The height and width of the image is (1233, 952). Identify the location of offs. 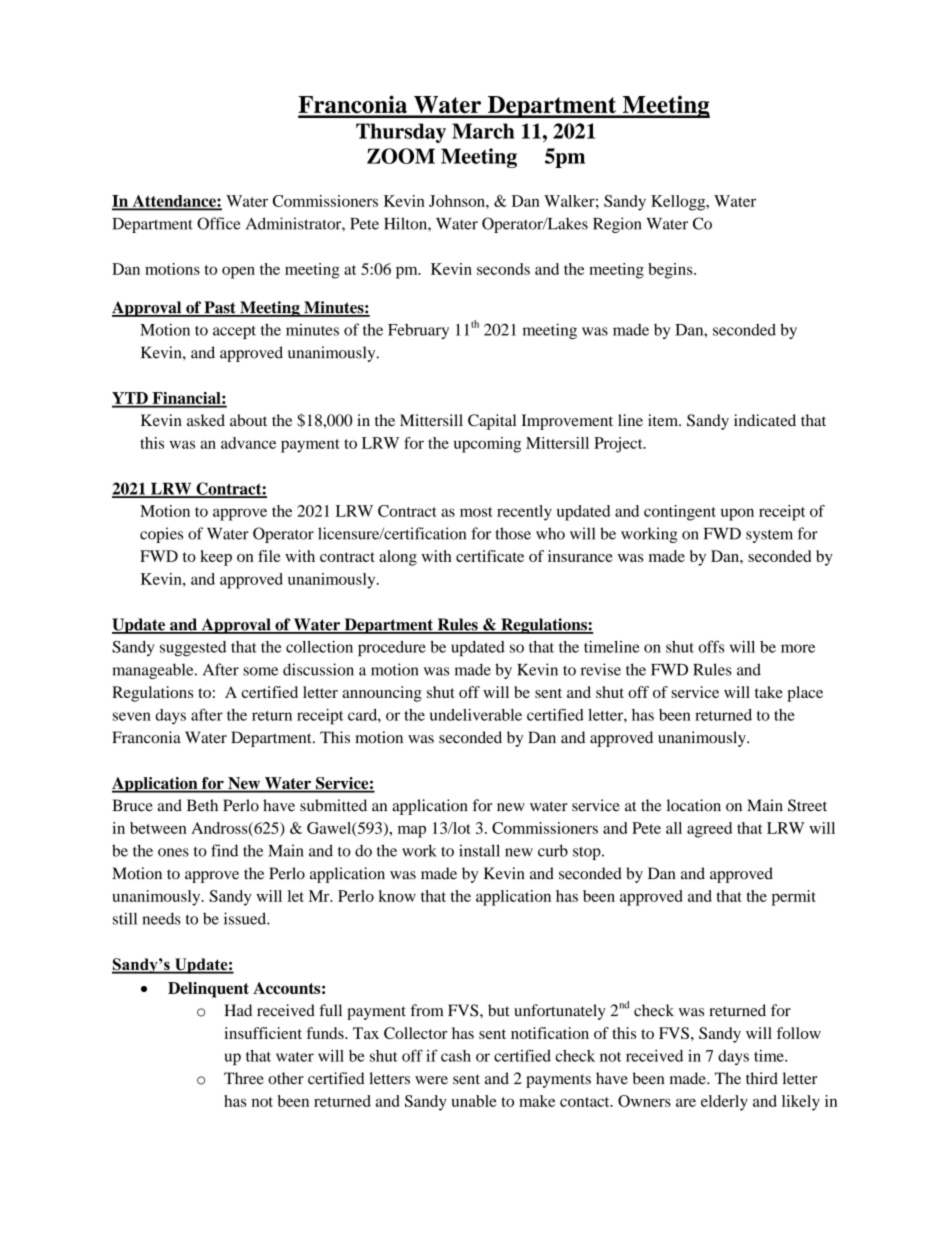
(711, 646).
